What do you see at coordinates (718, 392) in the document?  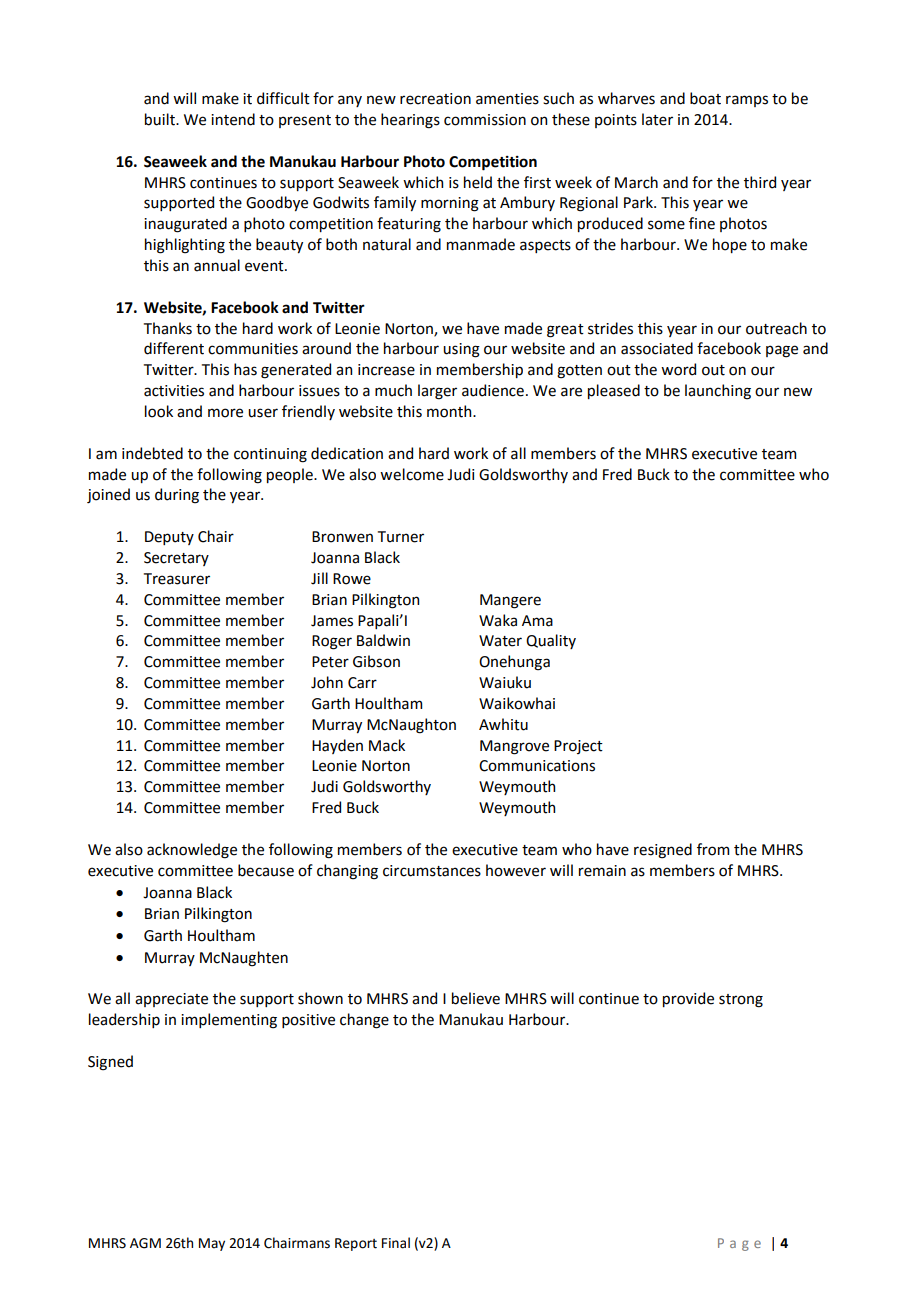 I see `launching` at bounding box center [718, 392].
